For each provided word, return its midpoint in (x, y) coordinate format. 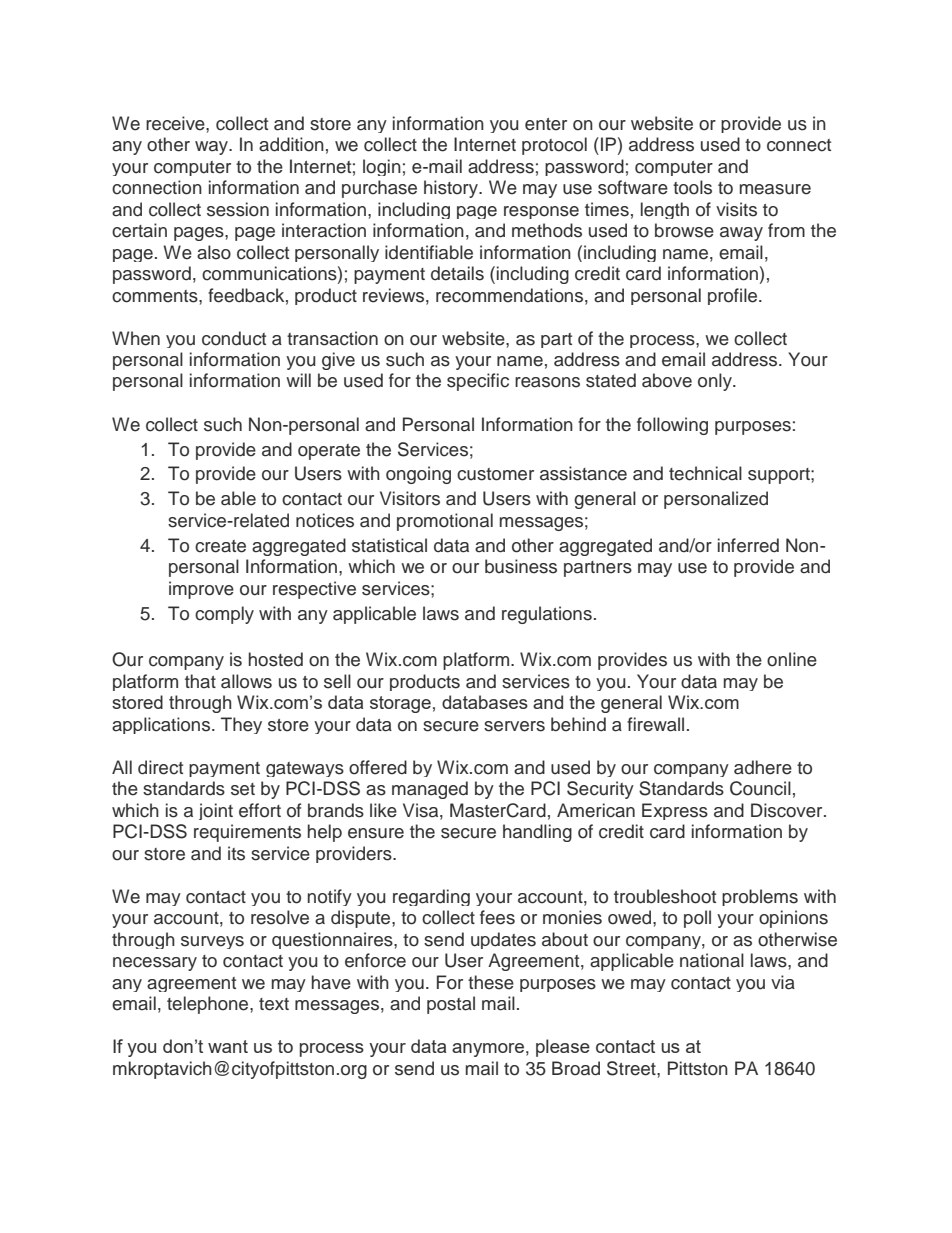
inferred (748, 545)
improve (201, 590)
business (521, 566)
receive (176, 123)
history (452, 189)
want (228, 1046)
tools (692, 187)
